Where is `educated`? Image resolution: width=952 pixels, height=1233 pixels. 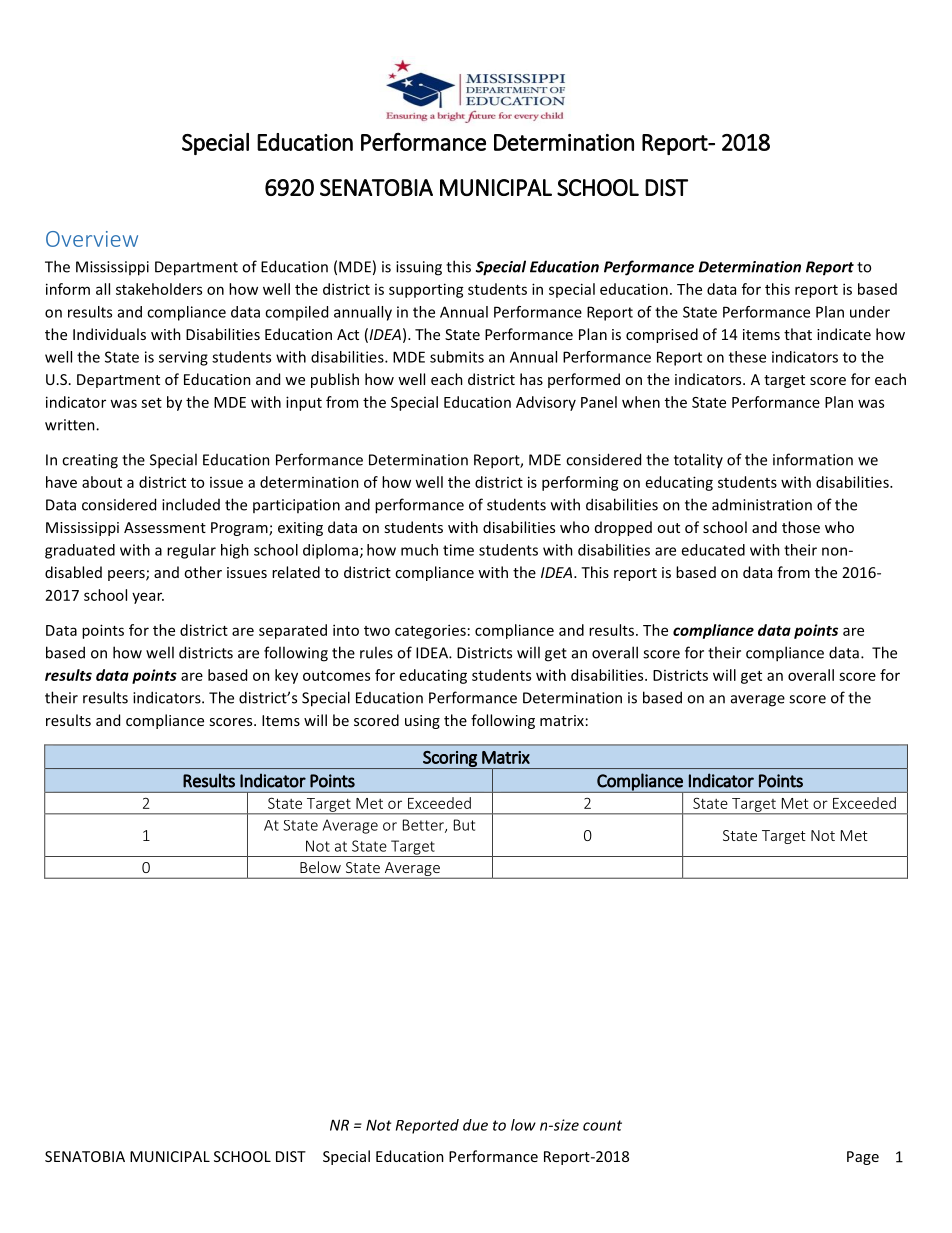
educated is located at coordinates (713, 550).
